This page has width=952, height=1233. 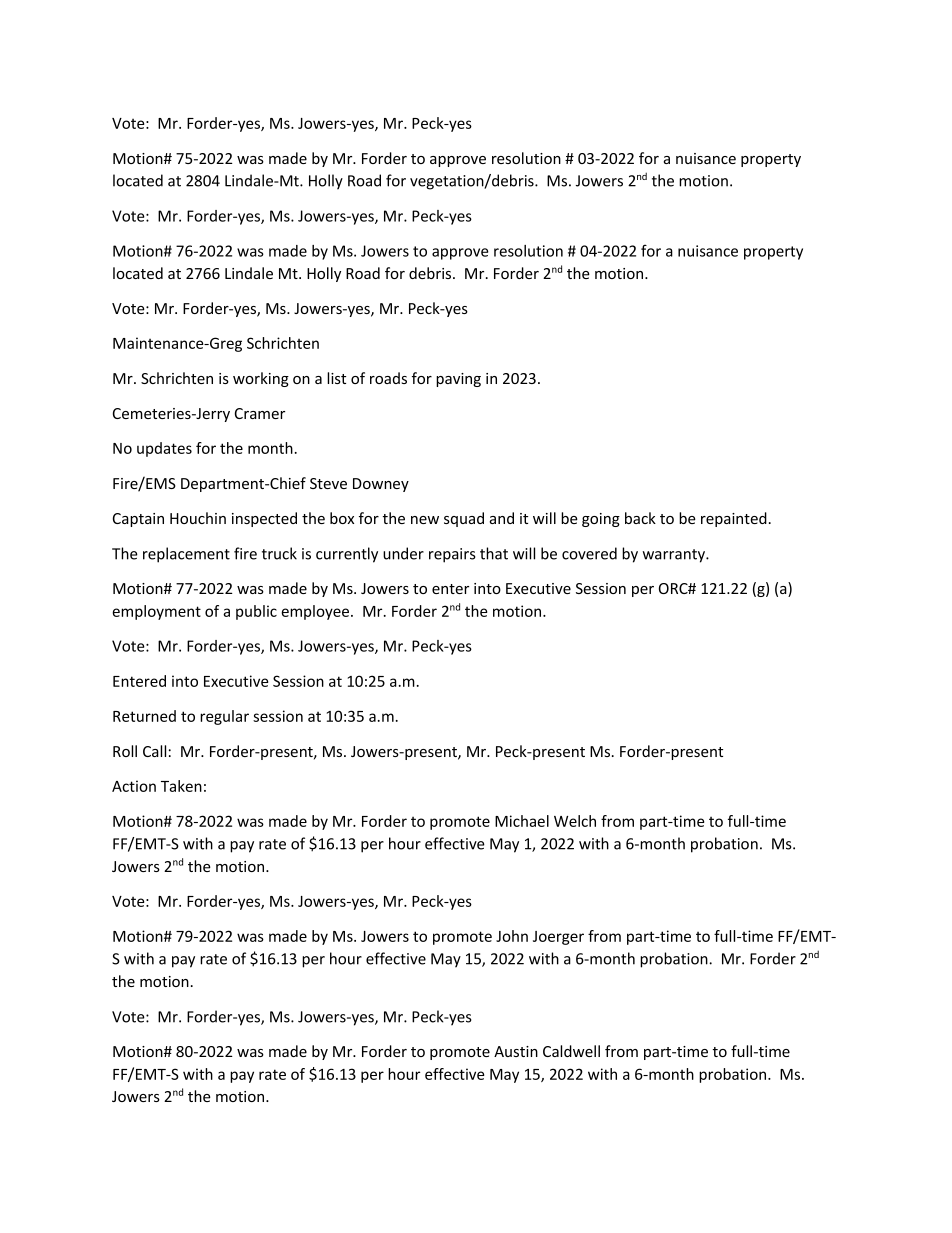 I want to click on Welch, so click(x=575, y=821).
